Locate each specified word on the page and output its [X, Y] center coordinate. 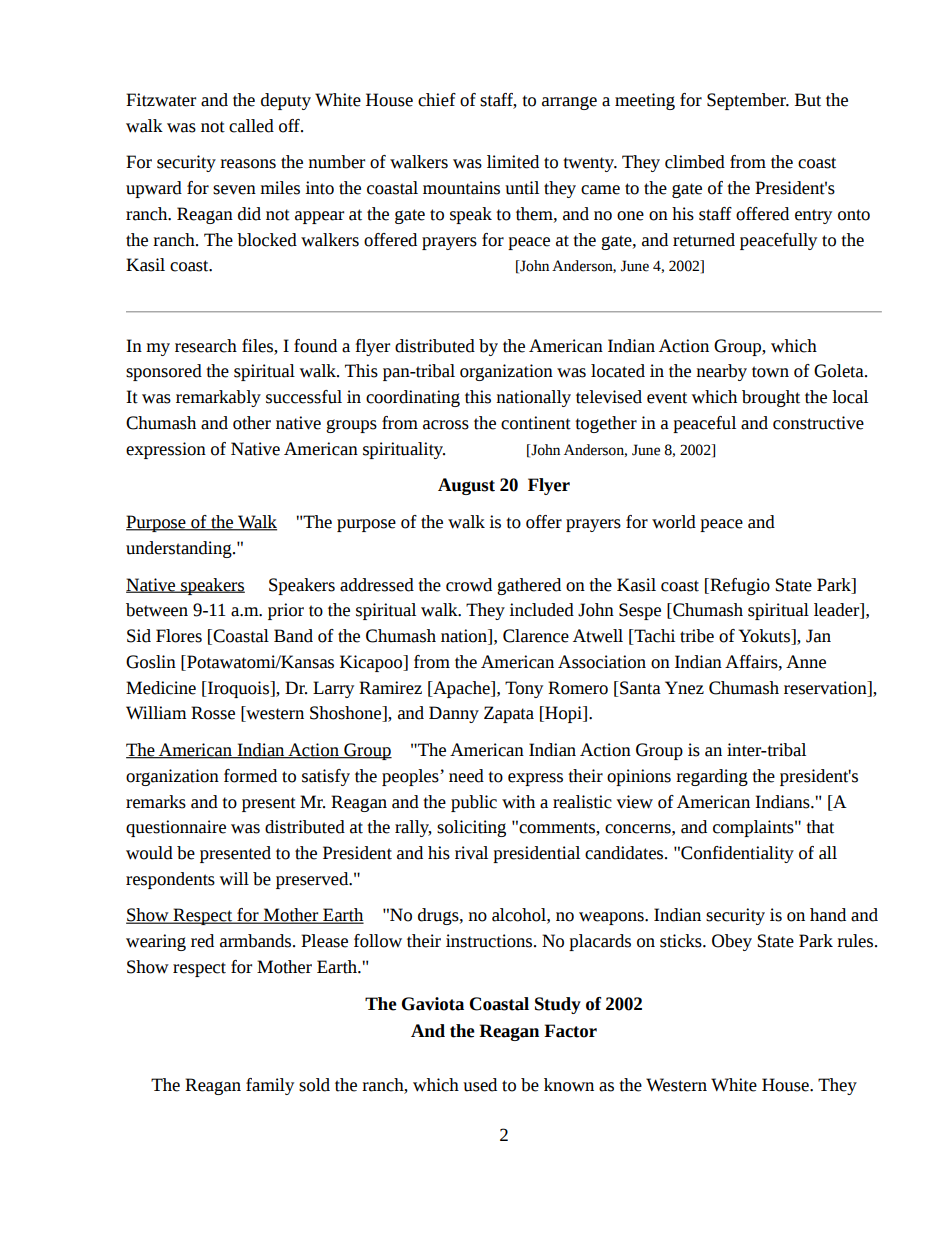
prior [286, 611]
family [270, 1086]
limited [513, 162]
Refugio [739, 586]
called [251, 126]
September [747, 101]
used [480, 1085]
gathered [529, 586]
